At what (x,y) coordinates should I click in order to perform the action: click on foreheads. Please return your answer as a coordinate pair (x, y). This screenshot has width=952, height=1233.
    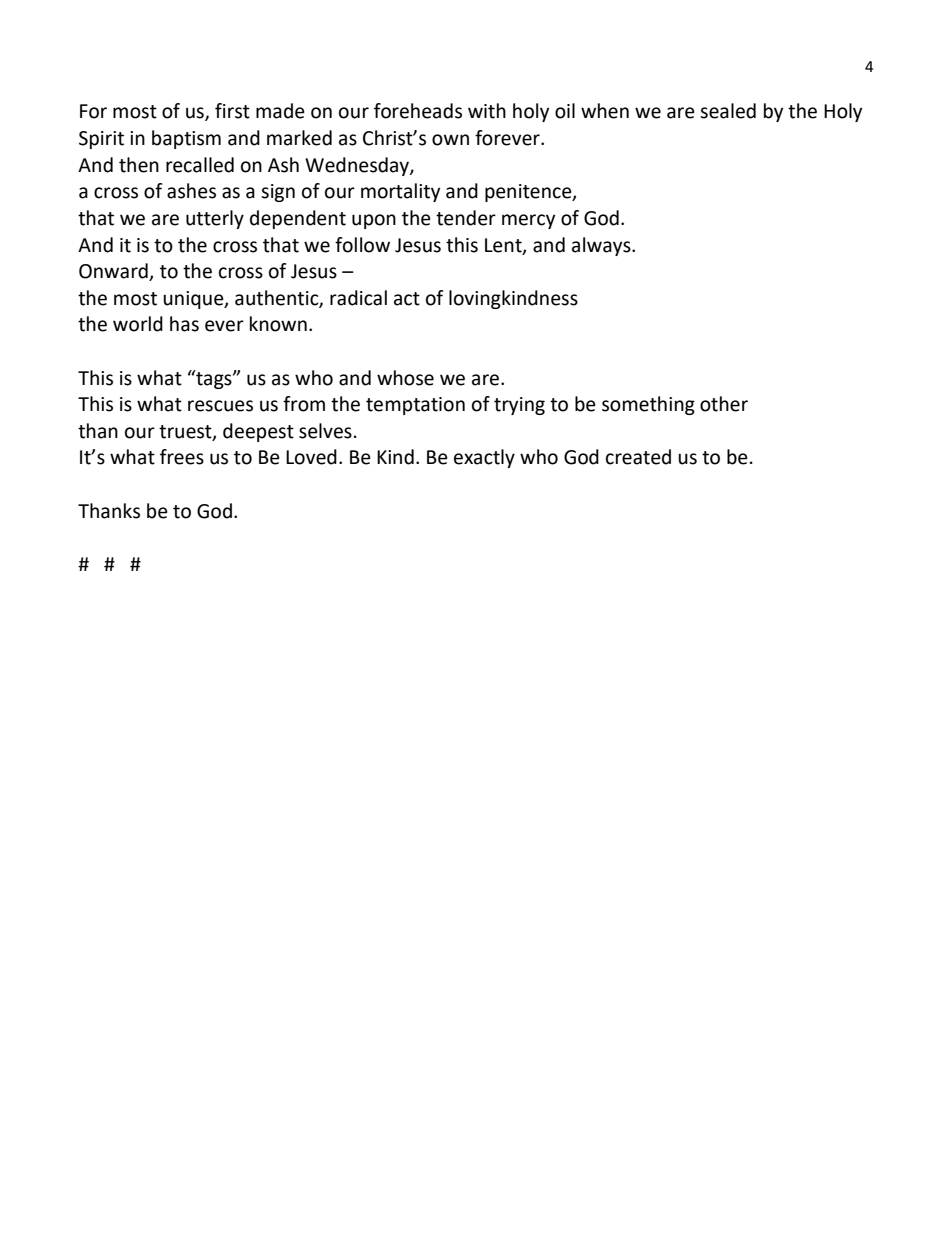
    Looking at the image, I should click on (418, 111).
